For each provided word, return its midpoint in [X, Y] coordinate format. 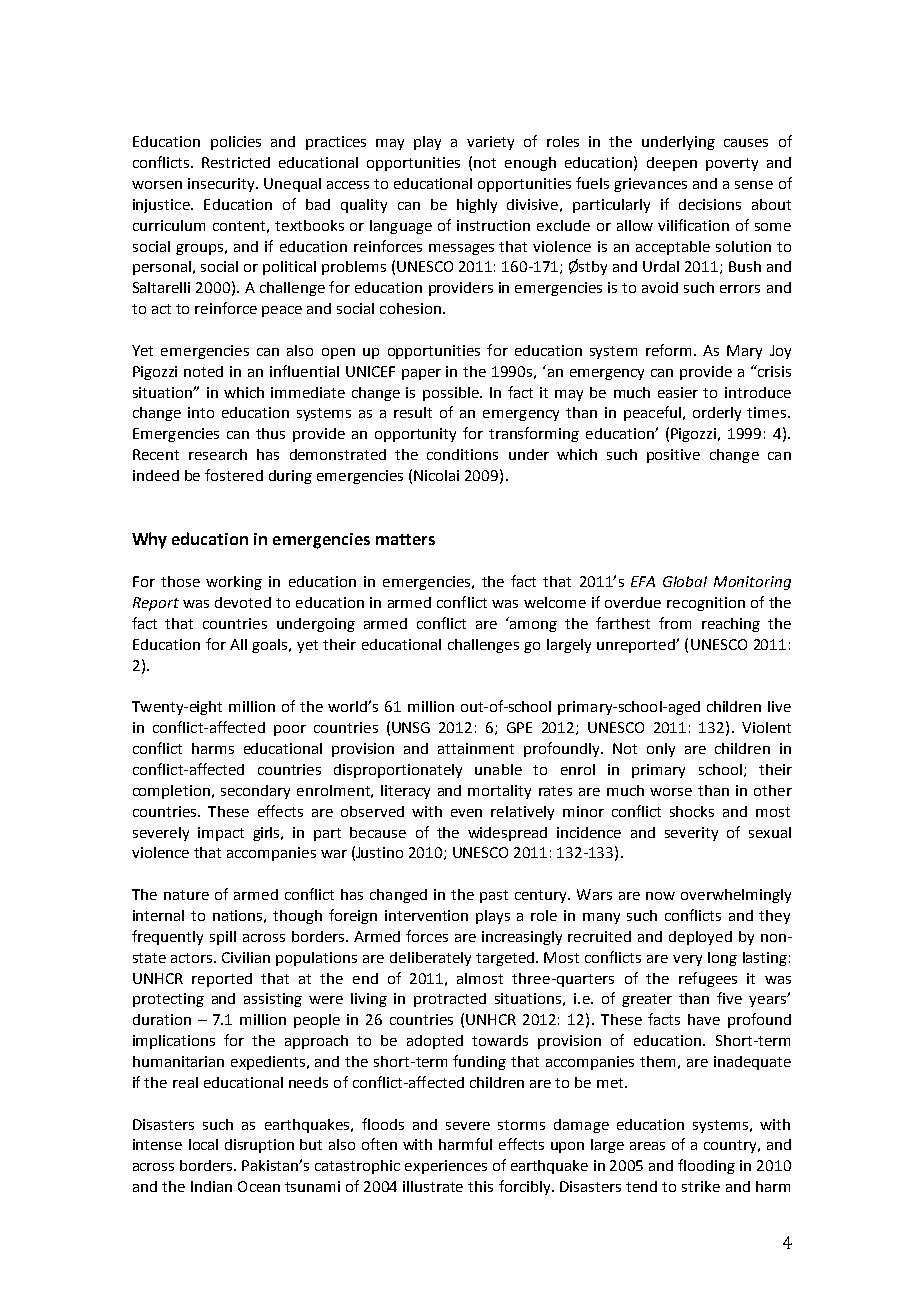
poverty [732, 164]
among [533, 626]
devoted [243, 602]
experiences [446, 1167]
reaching [731, 625]
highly [477, 206]
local [203, 1144]
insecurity [222, 185]
